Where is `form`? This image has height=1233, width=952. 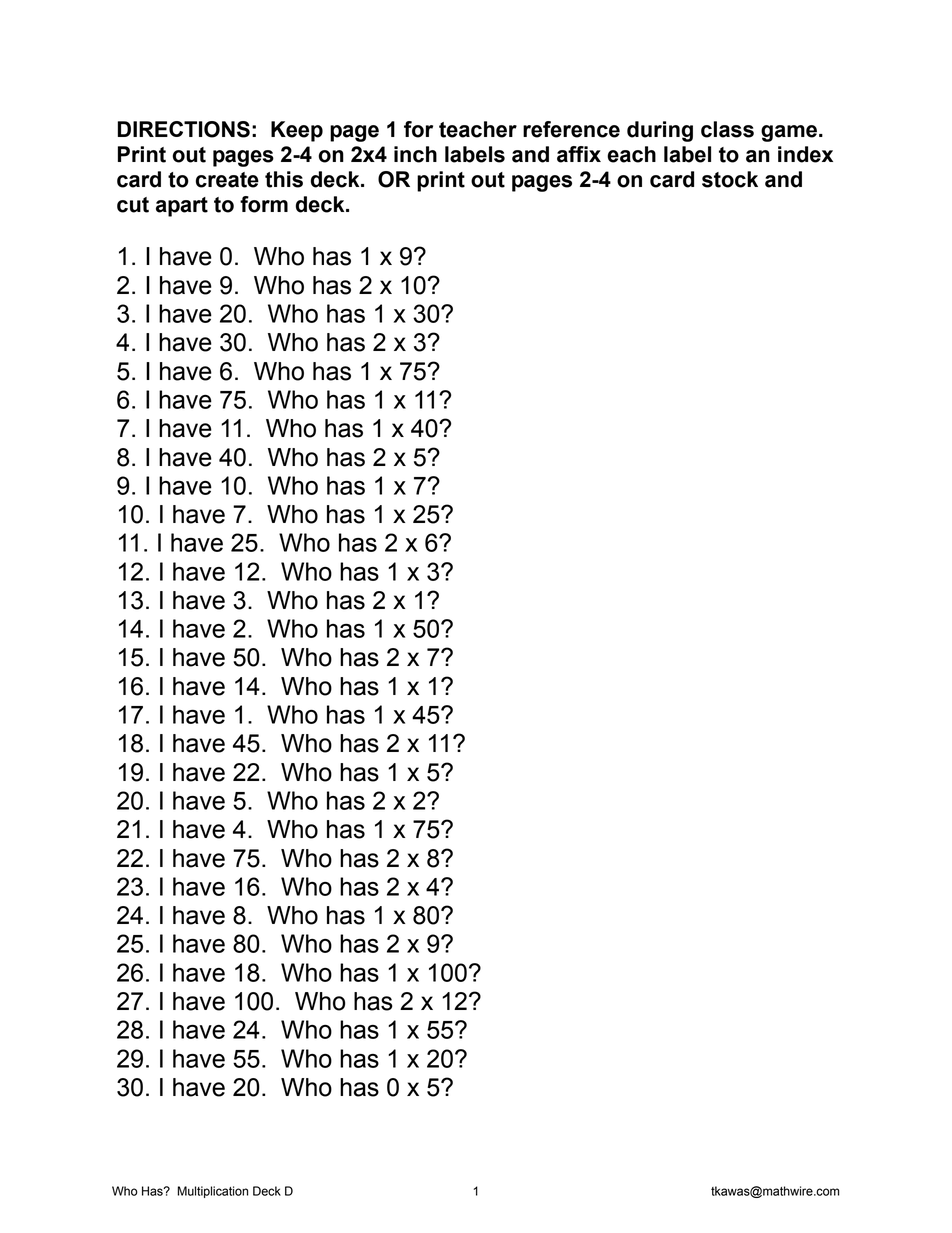
form is located at coordinates (264, 204).
